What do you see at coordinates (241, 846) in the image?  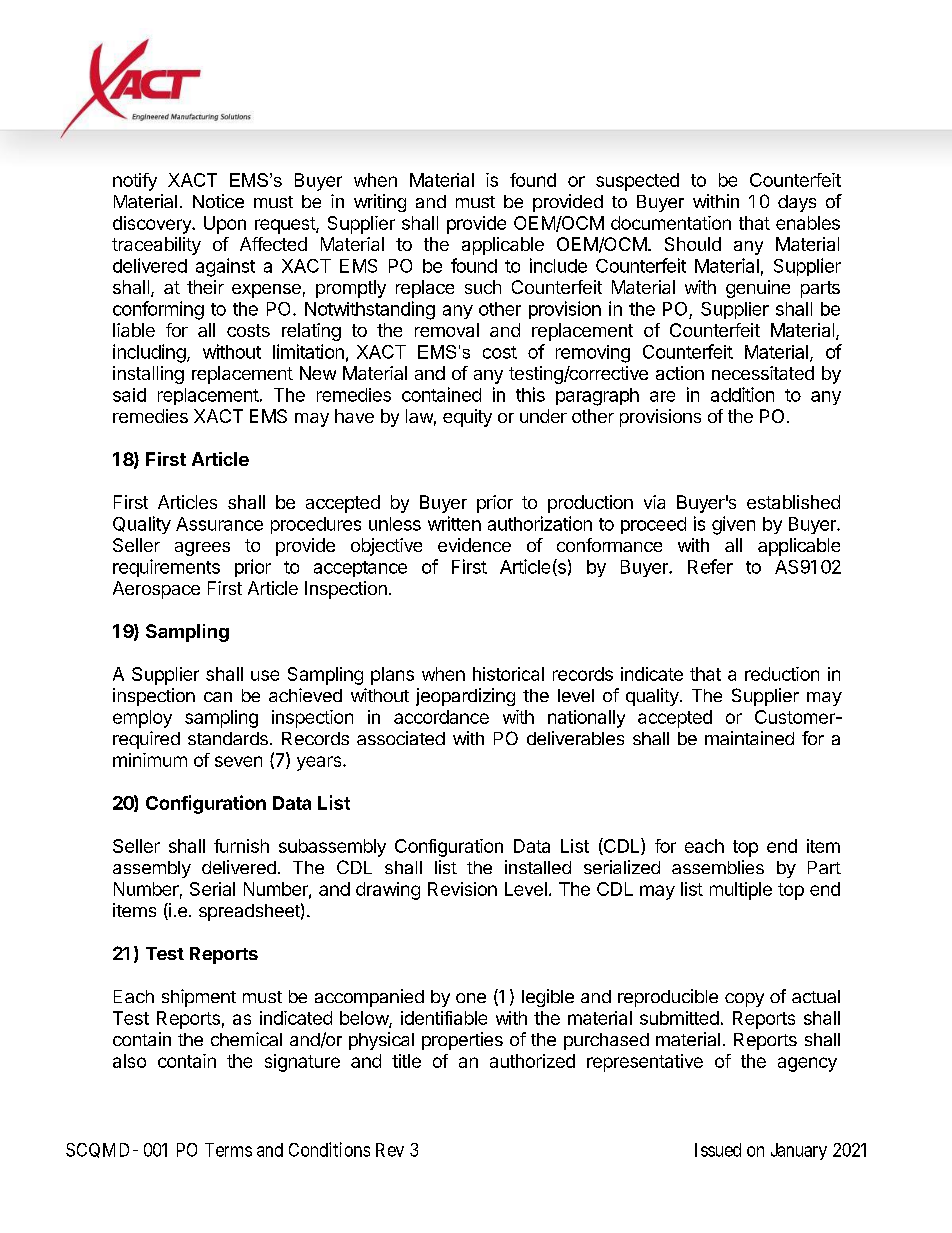 I see `furnish` at bounding box center [241, 846].
